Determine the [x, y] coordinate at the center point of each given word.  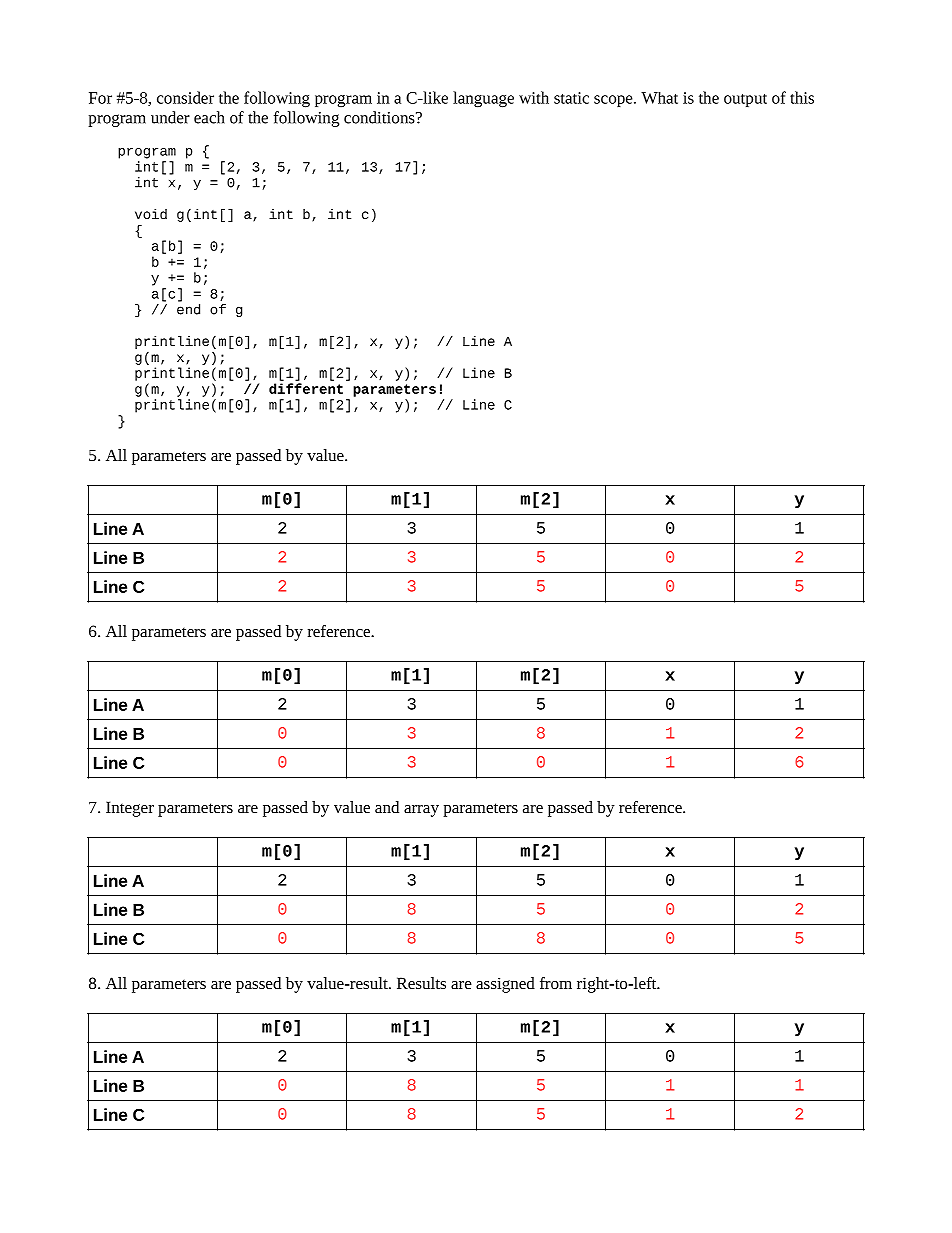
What [659, 98]
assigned [505, 985]
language [483, 99]
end [188, 309]
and [387, 807]
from [556, 983]
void [151, 214]
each [209, 117]
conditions [380, 117]
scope [614, 101]
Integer [130, 809]
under [170, 117]
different [306, 388]
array [421, 811]
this [802, 97]
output [745, 100]
